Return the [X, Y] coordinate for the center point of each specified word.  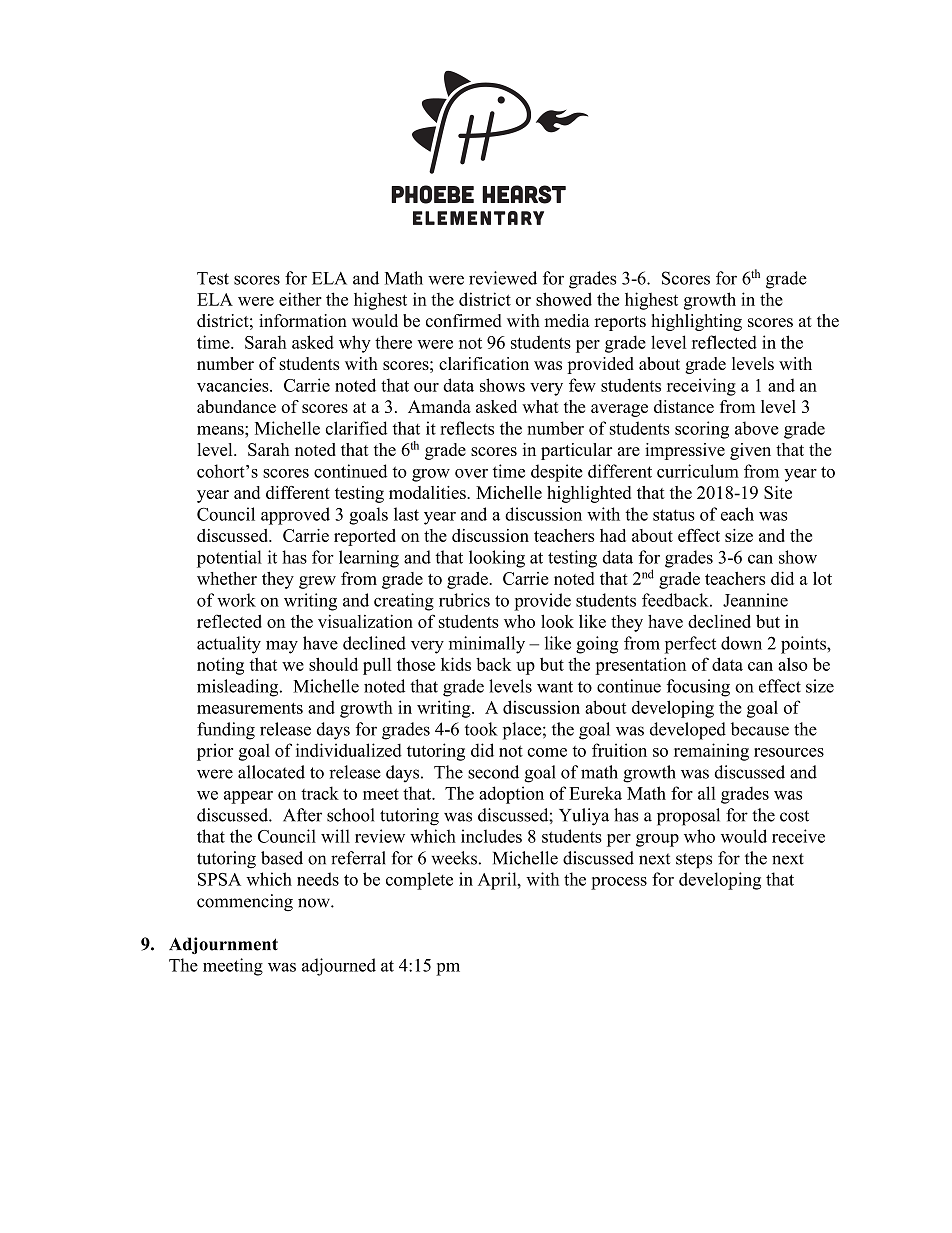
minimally [487, 645]
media [567, 320]
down [741, 643]
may [282, 647]
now [315, 903]
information [303, 320]
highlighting [696, 322]
